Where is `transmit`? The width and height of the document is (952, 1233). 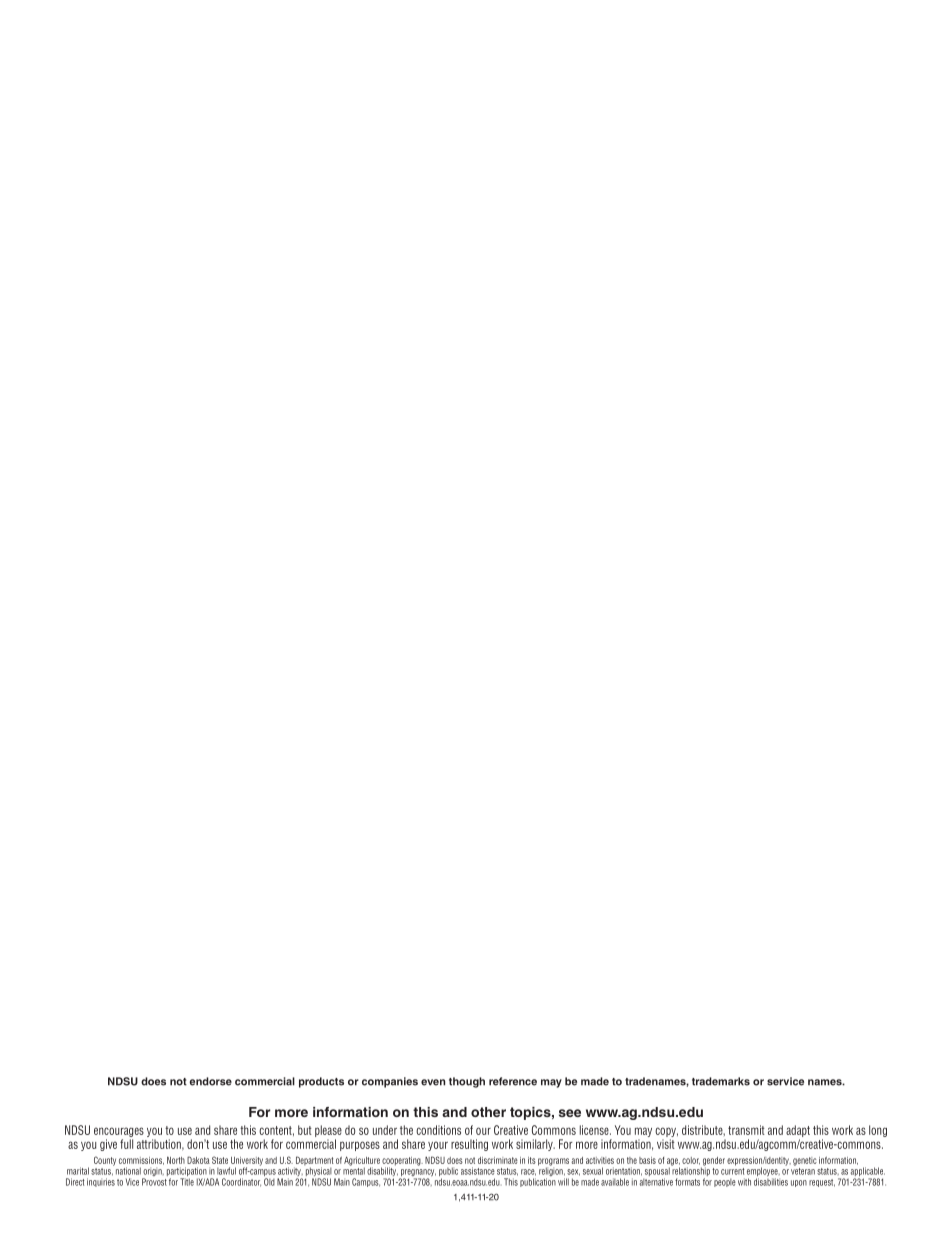
transmit is located at coordinates (746, 1130).
